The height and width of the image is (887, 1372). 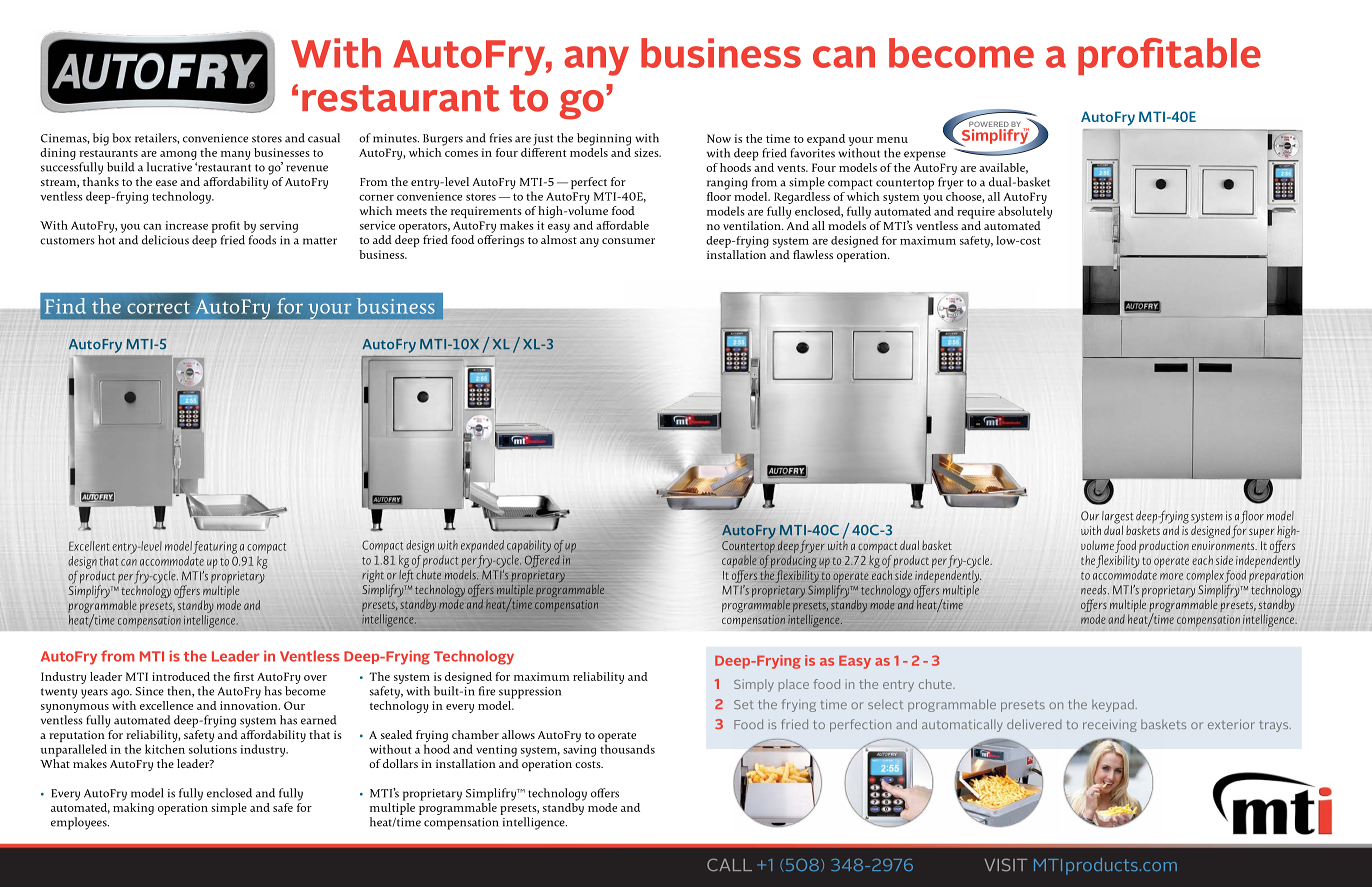 I want to click on Now, so click(x=719, y=138).
